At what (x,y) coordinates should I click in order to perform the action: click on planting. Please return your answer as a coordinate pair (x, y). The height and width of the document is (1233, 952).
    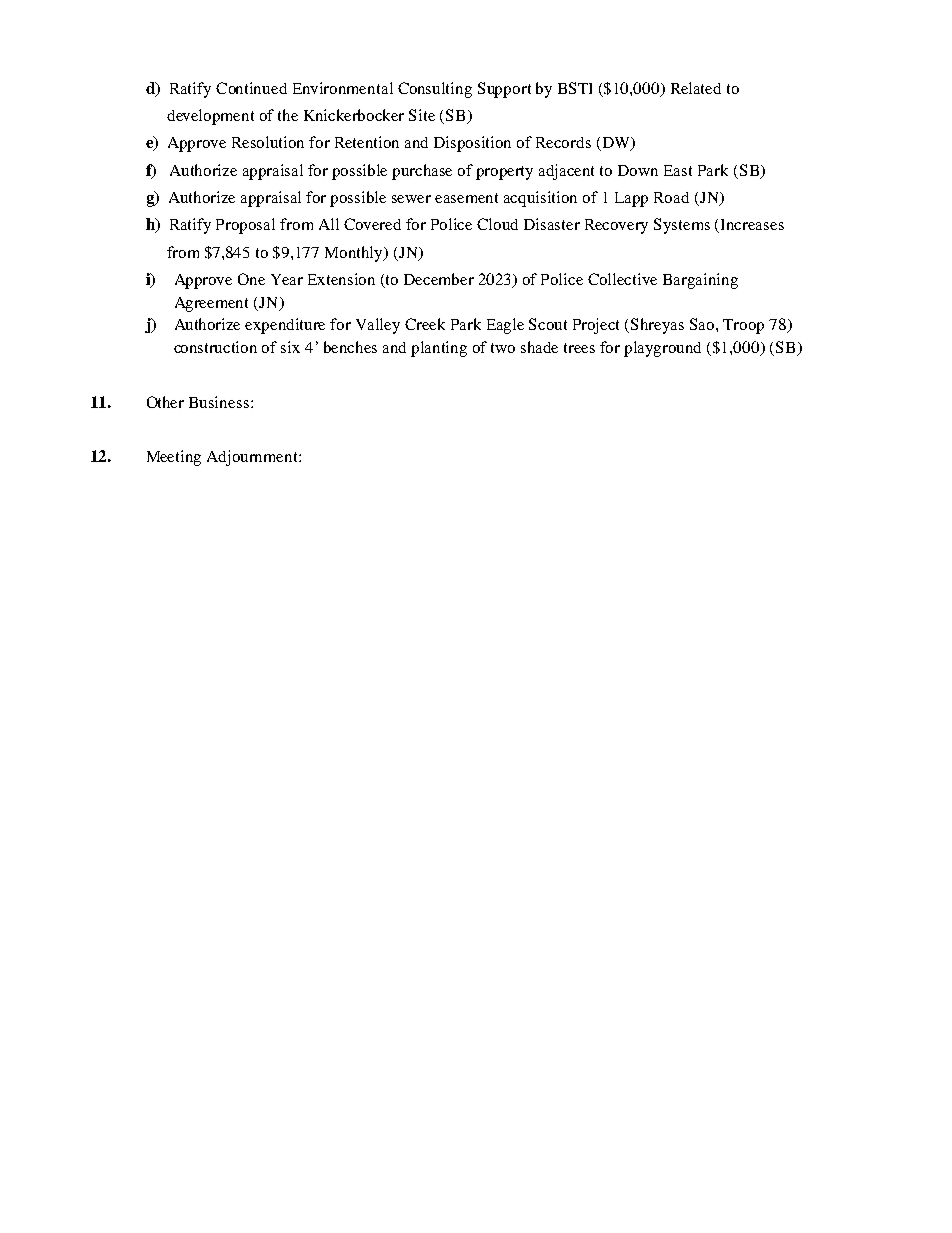
    Looking at the image, I should click on (439, 349).
